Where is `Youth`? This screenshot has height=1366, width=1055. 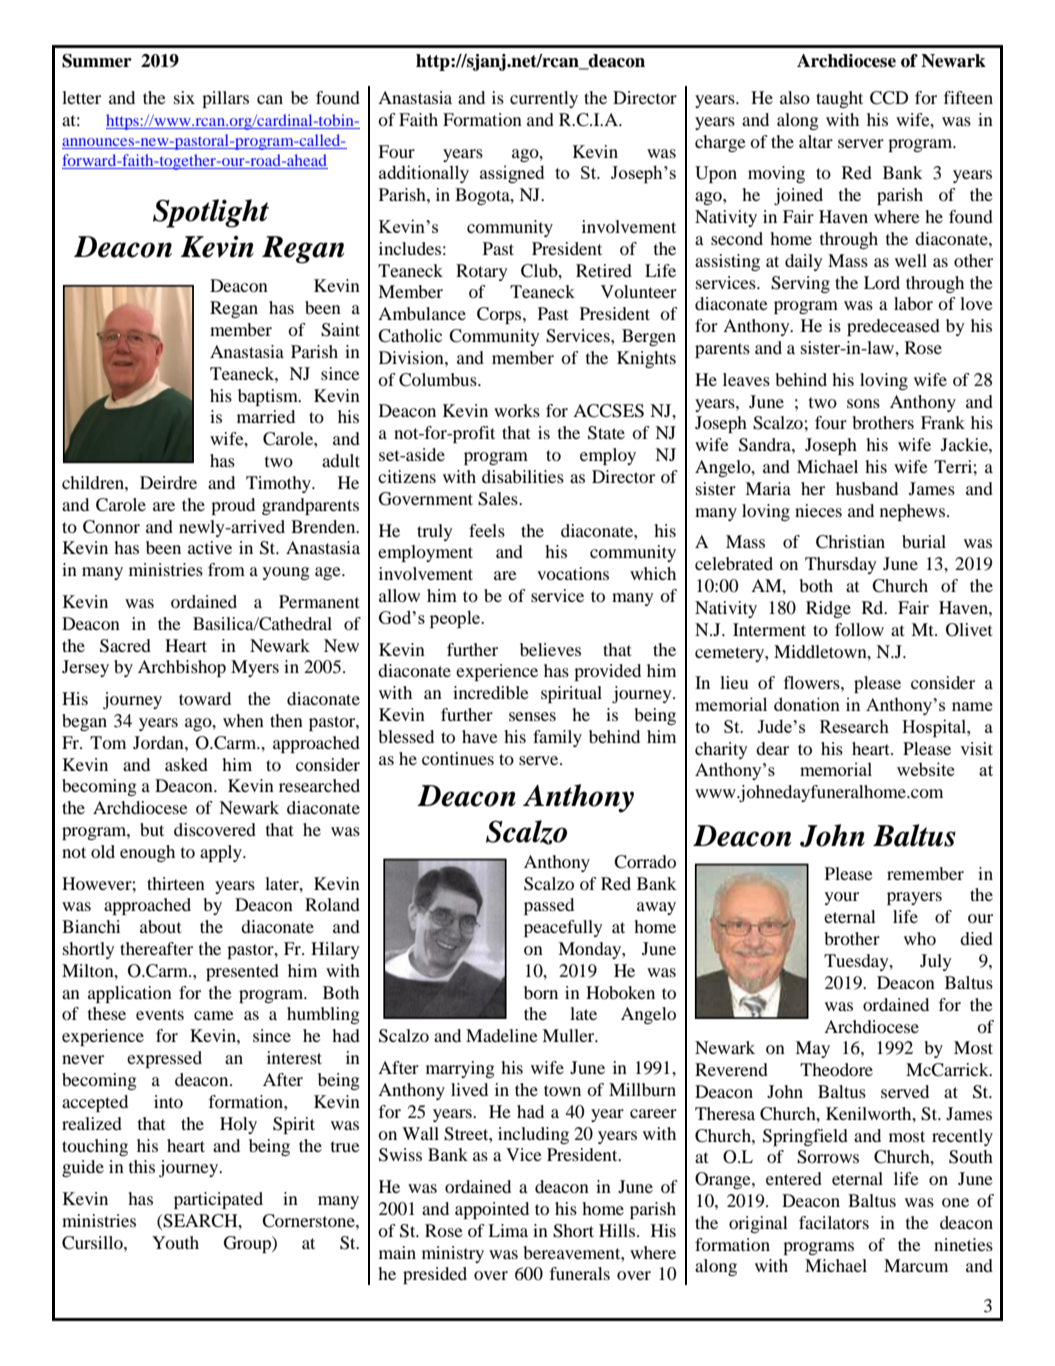 Youth is located at coordinates (175, 1242).
